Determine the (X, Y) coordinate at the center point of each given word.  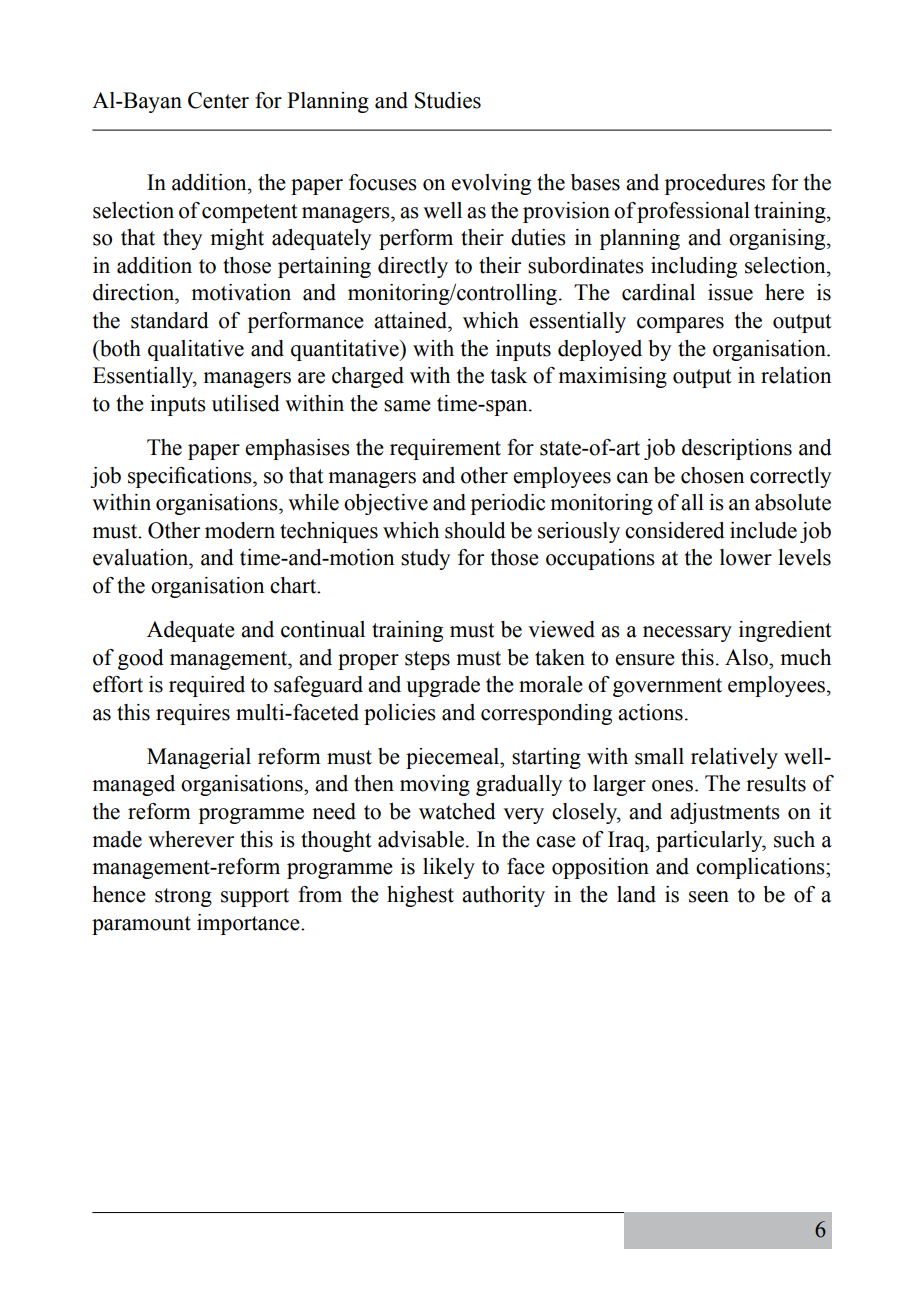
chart (294, 585)
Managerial (199, 758)
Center (218, 100)
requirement (445, 449)
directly (413, 267)
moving (435, 785)
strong (183, 897)
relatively (734, 758)
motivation (241, 292)
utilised (246, 403)
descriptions (737, 449)
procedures (715, 184)
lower (746, 557)
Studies (448, 100)
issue (730, 292)
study (425, 559)
